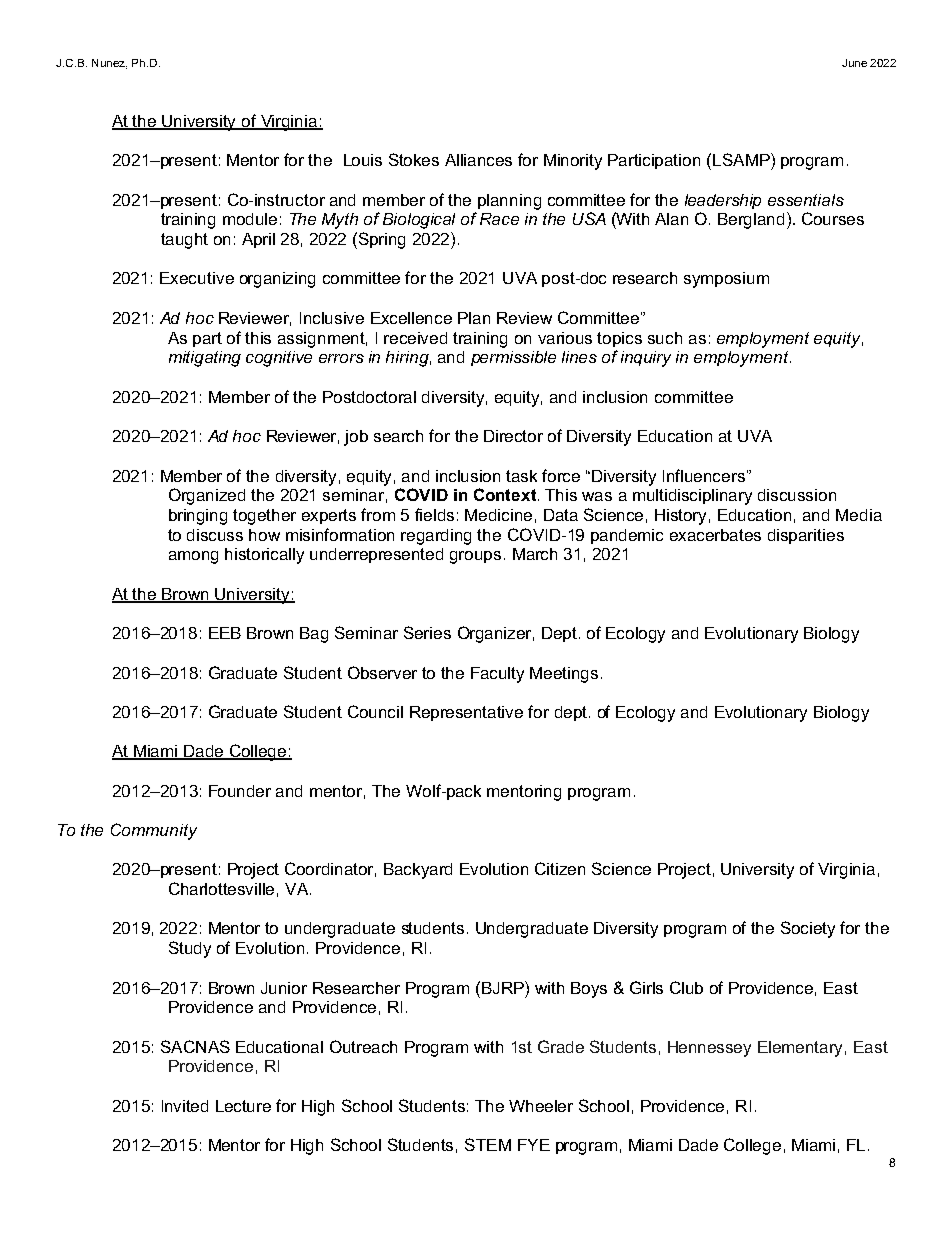 The image size is (952, 1233). Describe the element at coordinates (225, 633) in the image. I see `EEB` at that location.
